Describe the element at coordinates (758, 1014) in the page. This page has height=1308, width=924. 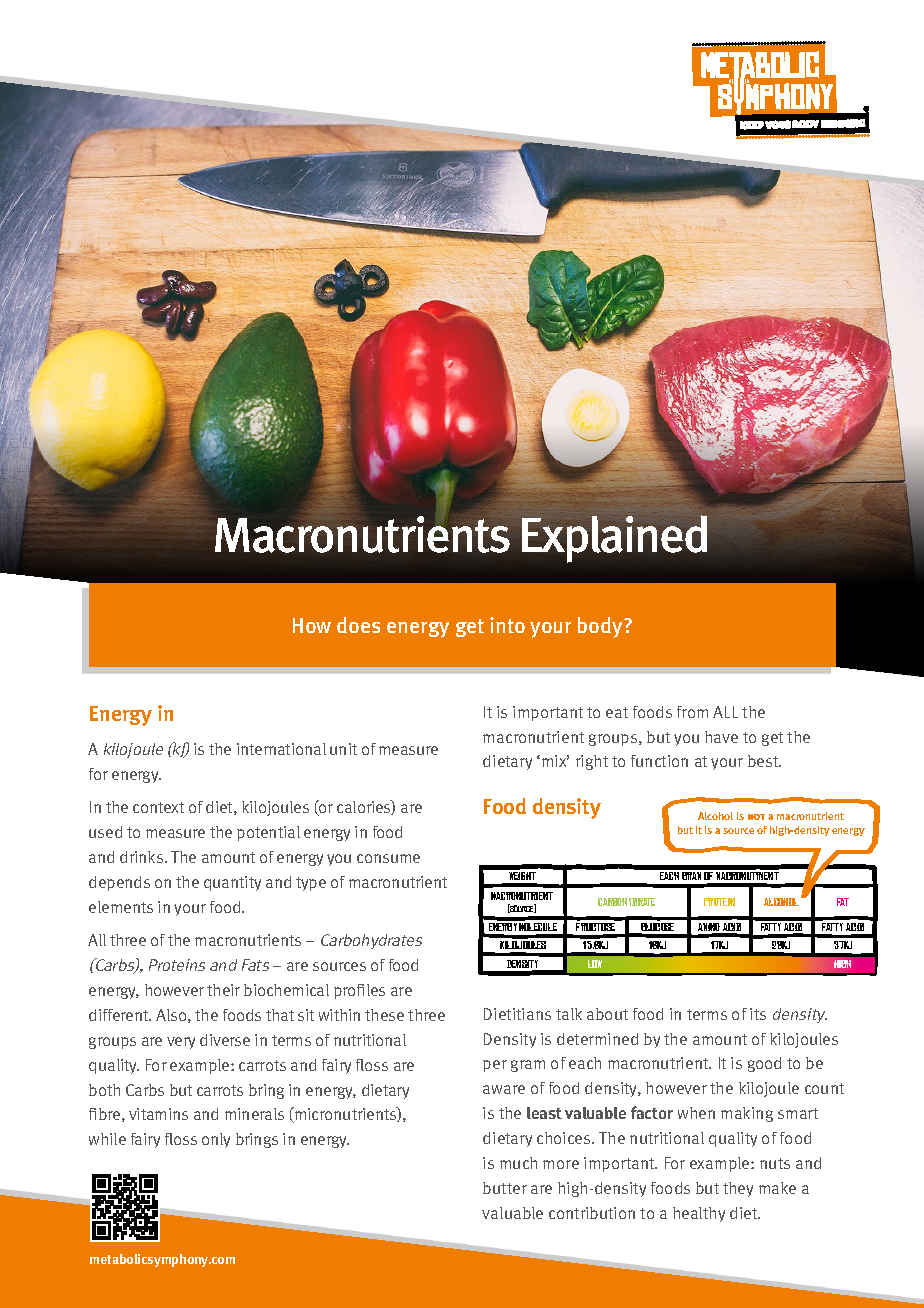
I see `its` at that location.
